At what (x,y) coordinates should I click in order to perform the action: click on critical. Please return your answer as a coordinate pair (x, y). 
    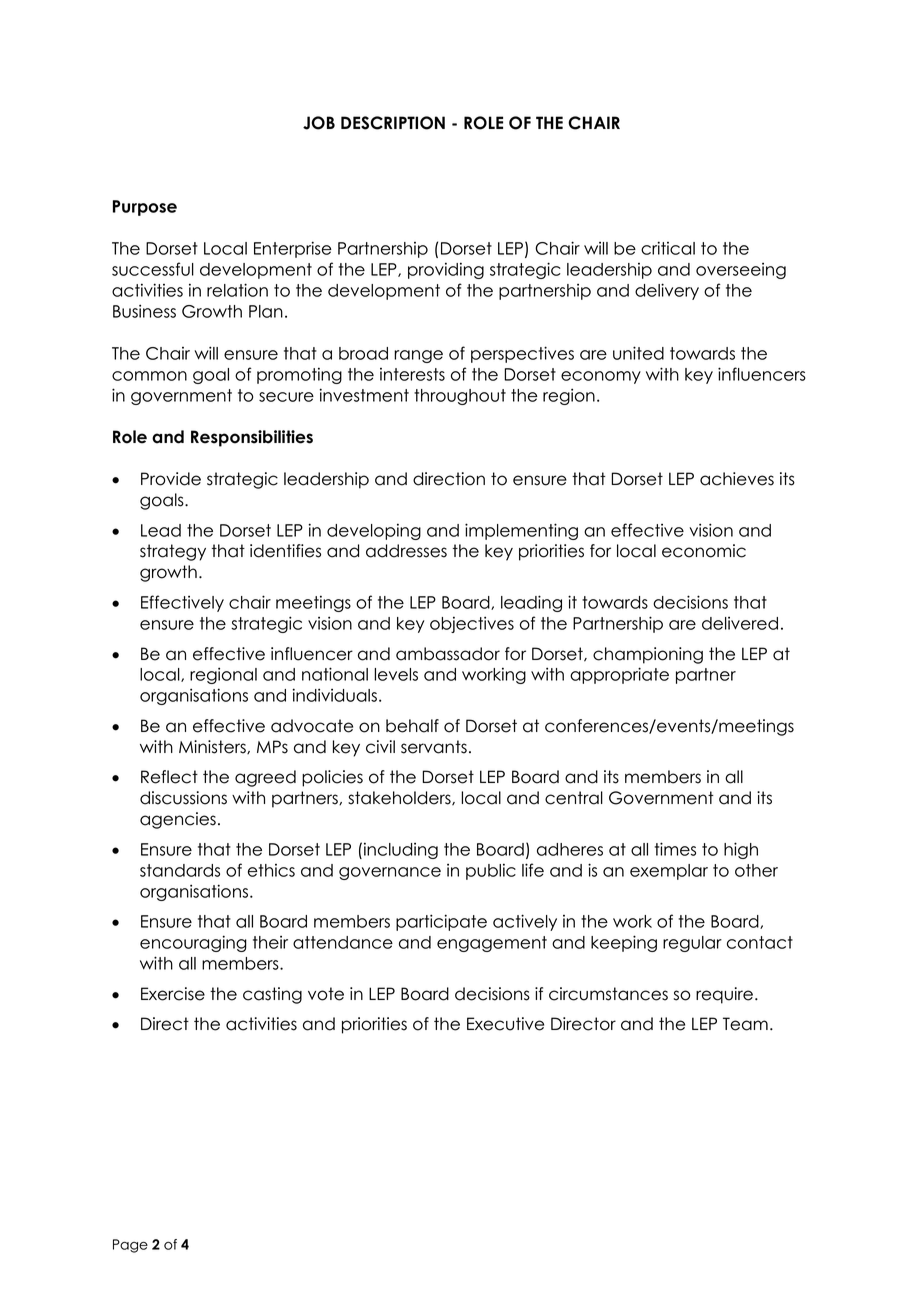
    Looking at the image, I should click on (668, 248).
